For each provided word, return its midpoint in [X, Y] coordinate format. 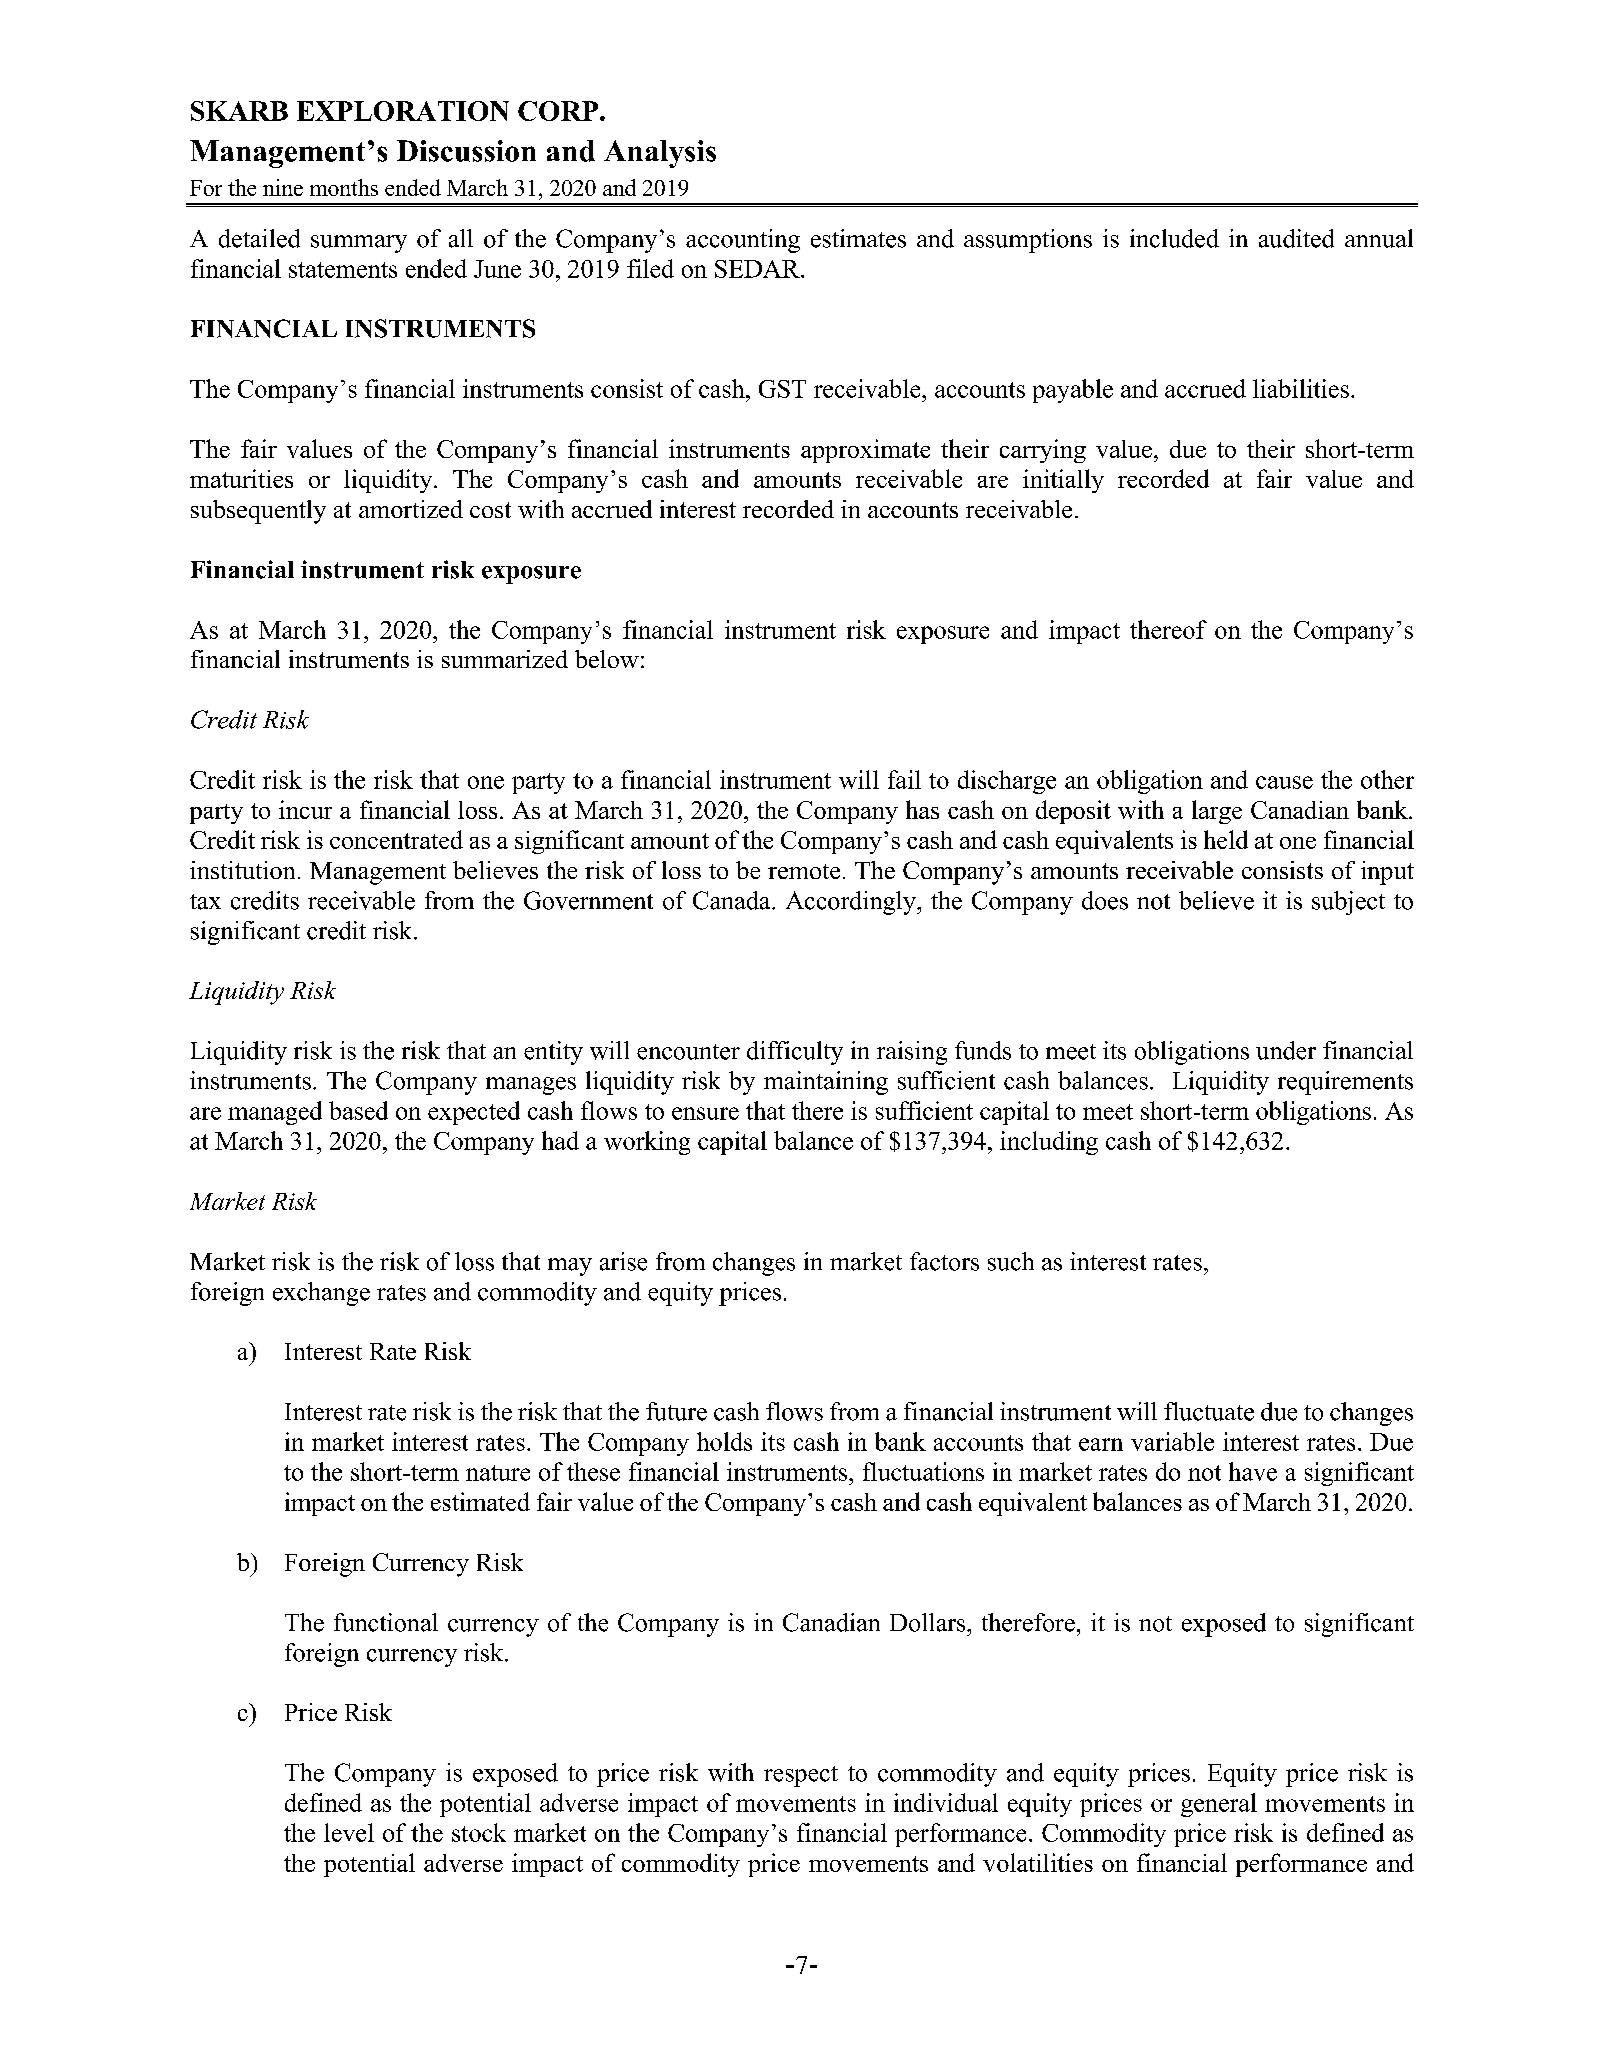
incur [305, 809]
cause [1284, 782]
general [1219, 1805]
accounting [743, 241]
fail [904, 779]
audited [1296, 238]
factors [944, 1261]
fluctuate [1209, 1411]
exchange [321, 1294]
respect [801, 1776]
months [344, 187]
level [349, 1832]
